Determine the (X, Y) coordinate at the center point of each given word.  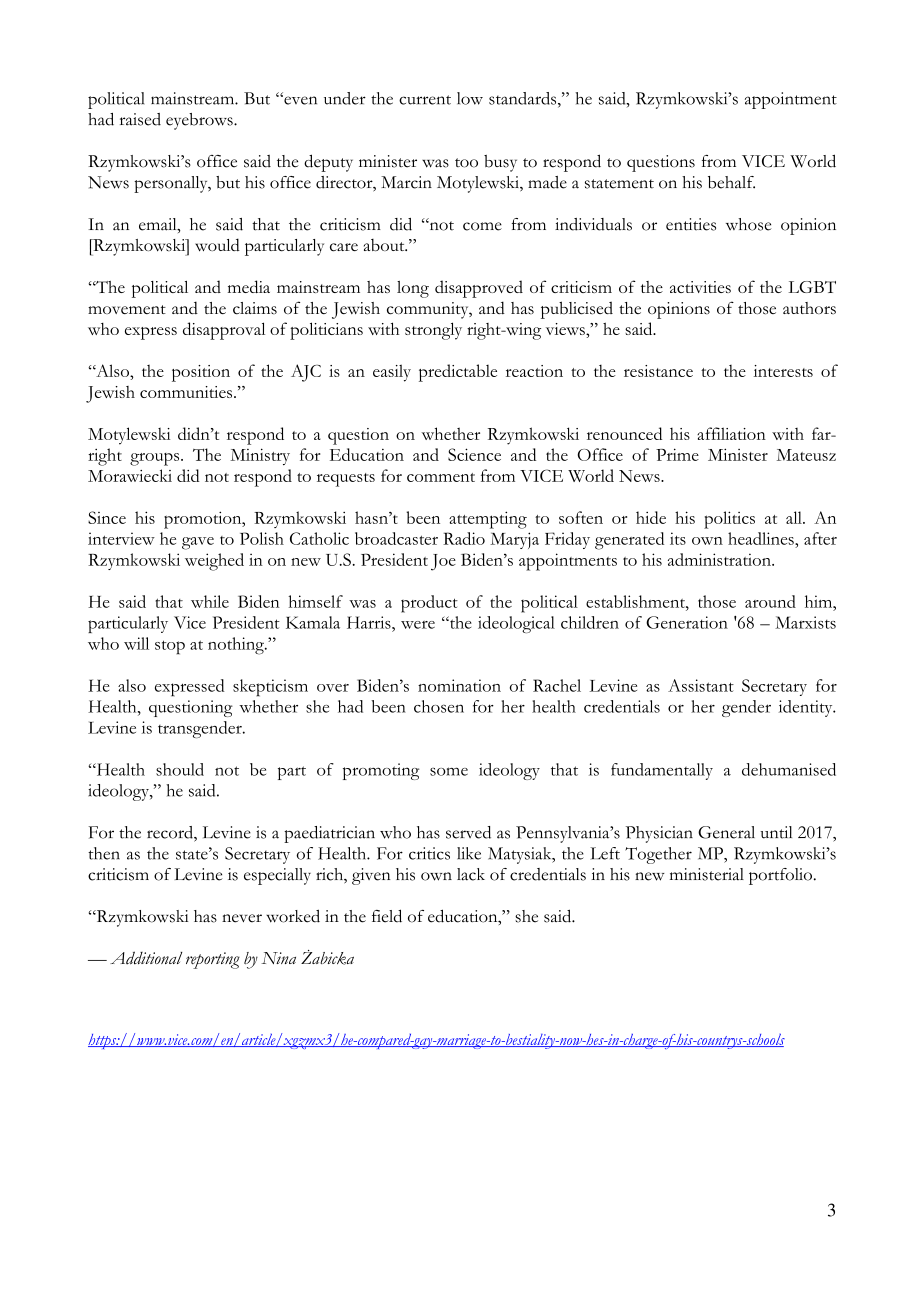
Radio (464, 538)
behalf (731, 182)
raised (140, 119)
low (470, 98)
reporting (213, 960)
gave (198, 543)
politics (729, 520)
